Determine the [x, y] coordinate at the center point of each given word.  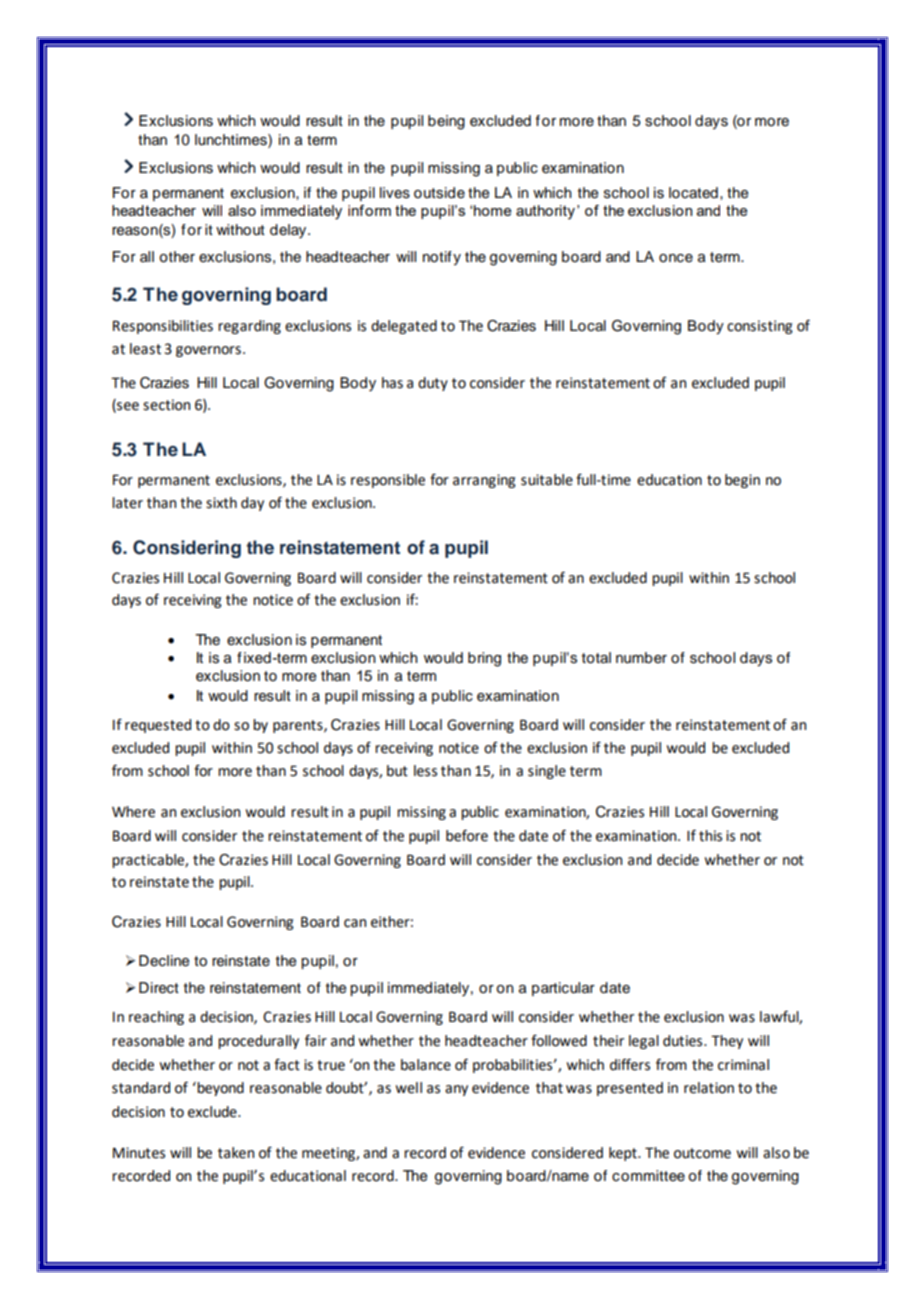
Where [133, 812]
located [693, 193]
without [240, 230]
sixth [221, 503]
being [446, 122]
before [467, 835]
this [710, 836]
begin [742, 481]
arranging [484, 481]
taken [236, 1153]
